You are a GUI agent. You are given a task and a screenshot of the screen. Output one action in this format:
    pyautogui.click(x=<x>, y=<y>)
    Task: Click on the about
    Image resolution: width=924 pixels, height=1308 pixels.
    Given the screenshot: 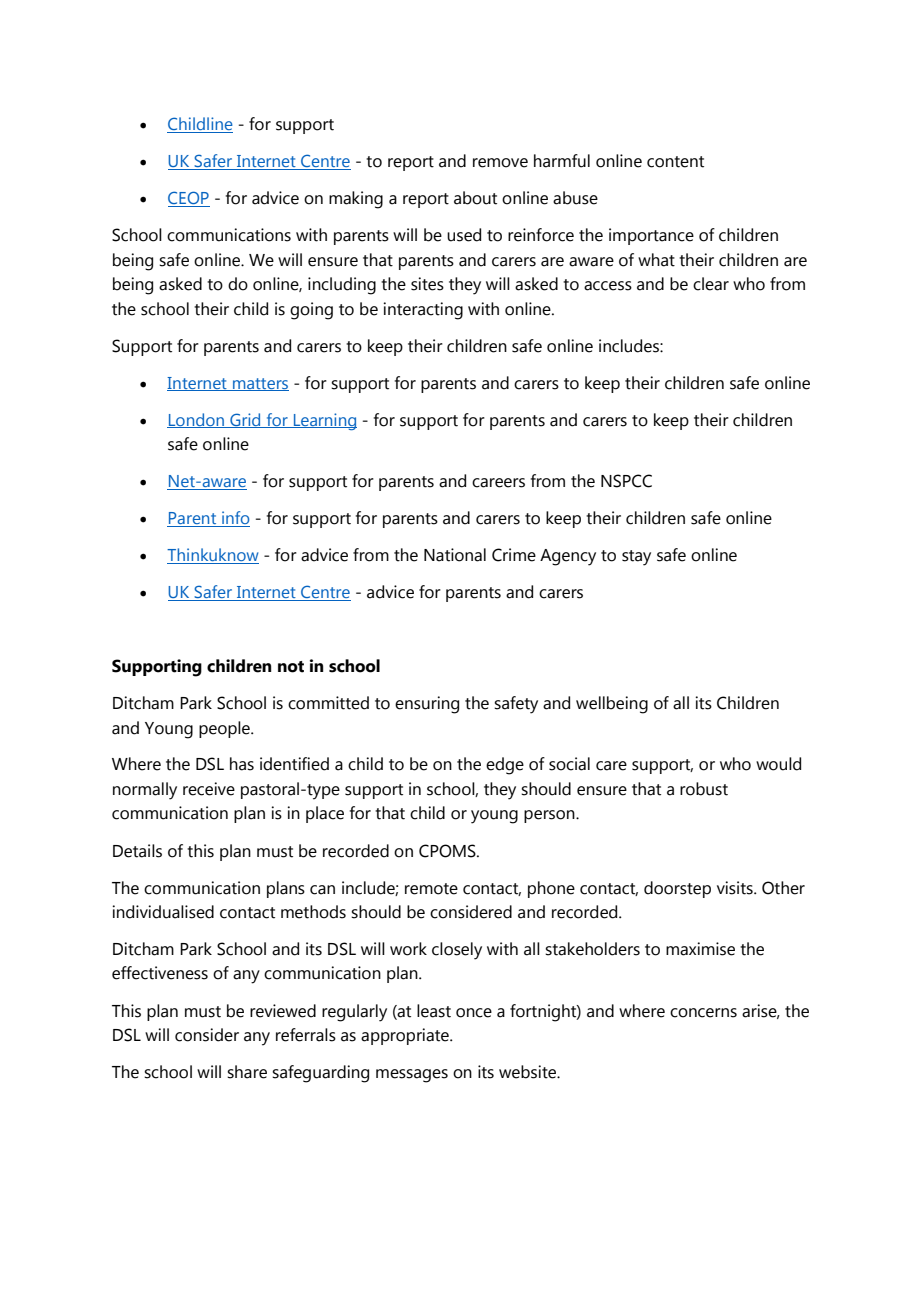 What is the action you would take?
    pyautogui.click(x=475, y=198)
